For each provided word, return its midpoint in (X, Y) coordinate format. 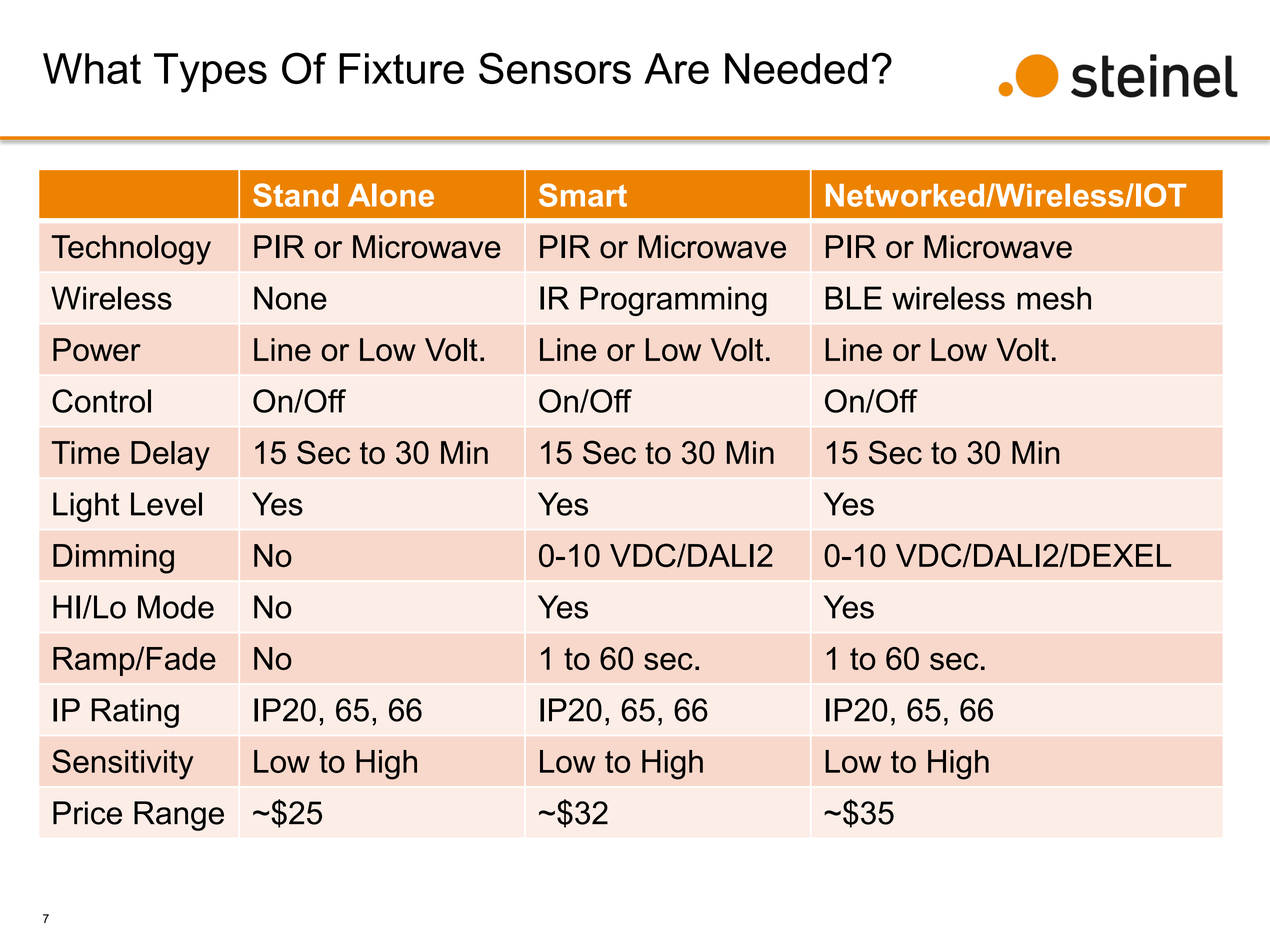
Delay (170, 456)
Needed (796, 68)
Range (179, 816)
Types (210, 73)
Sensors (555, 68)
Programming (673, 301)
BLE (853, 298)
